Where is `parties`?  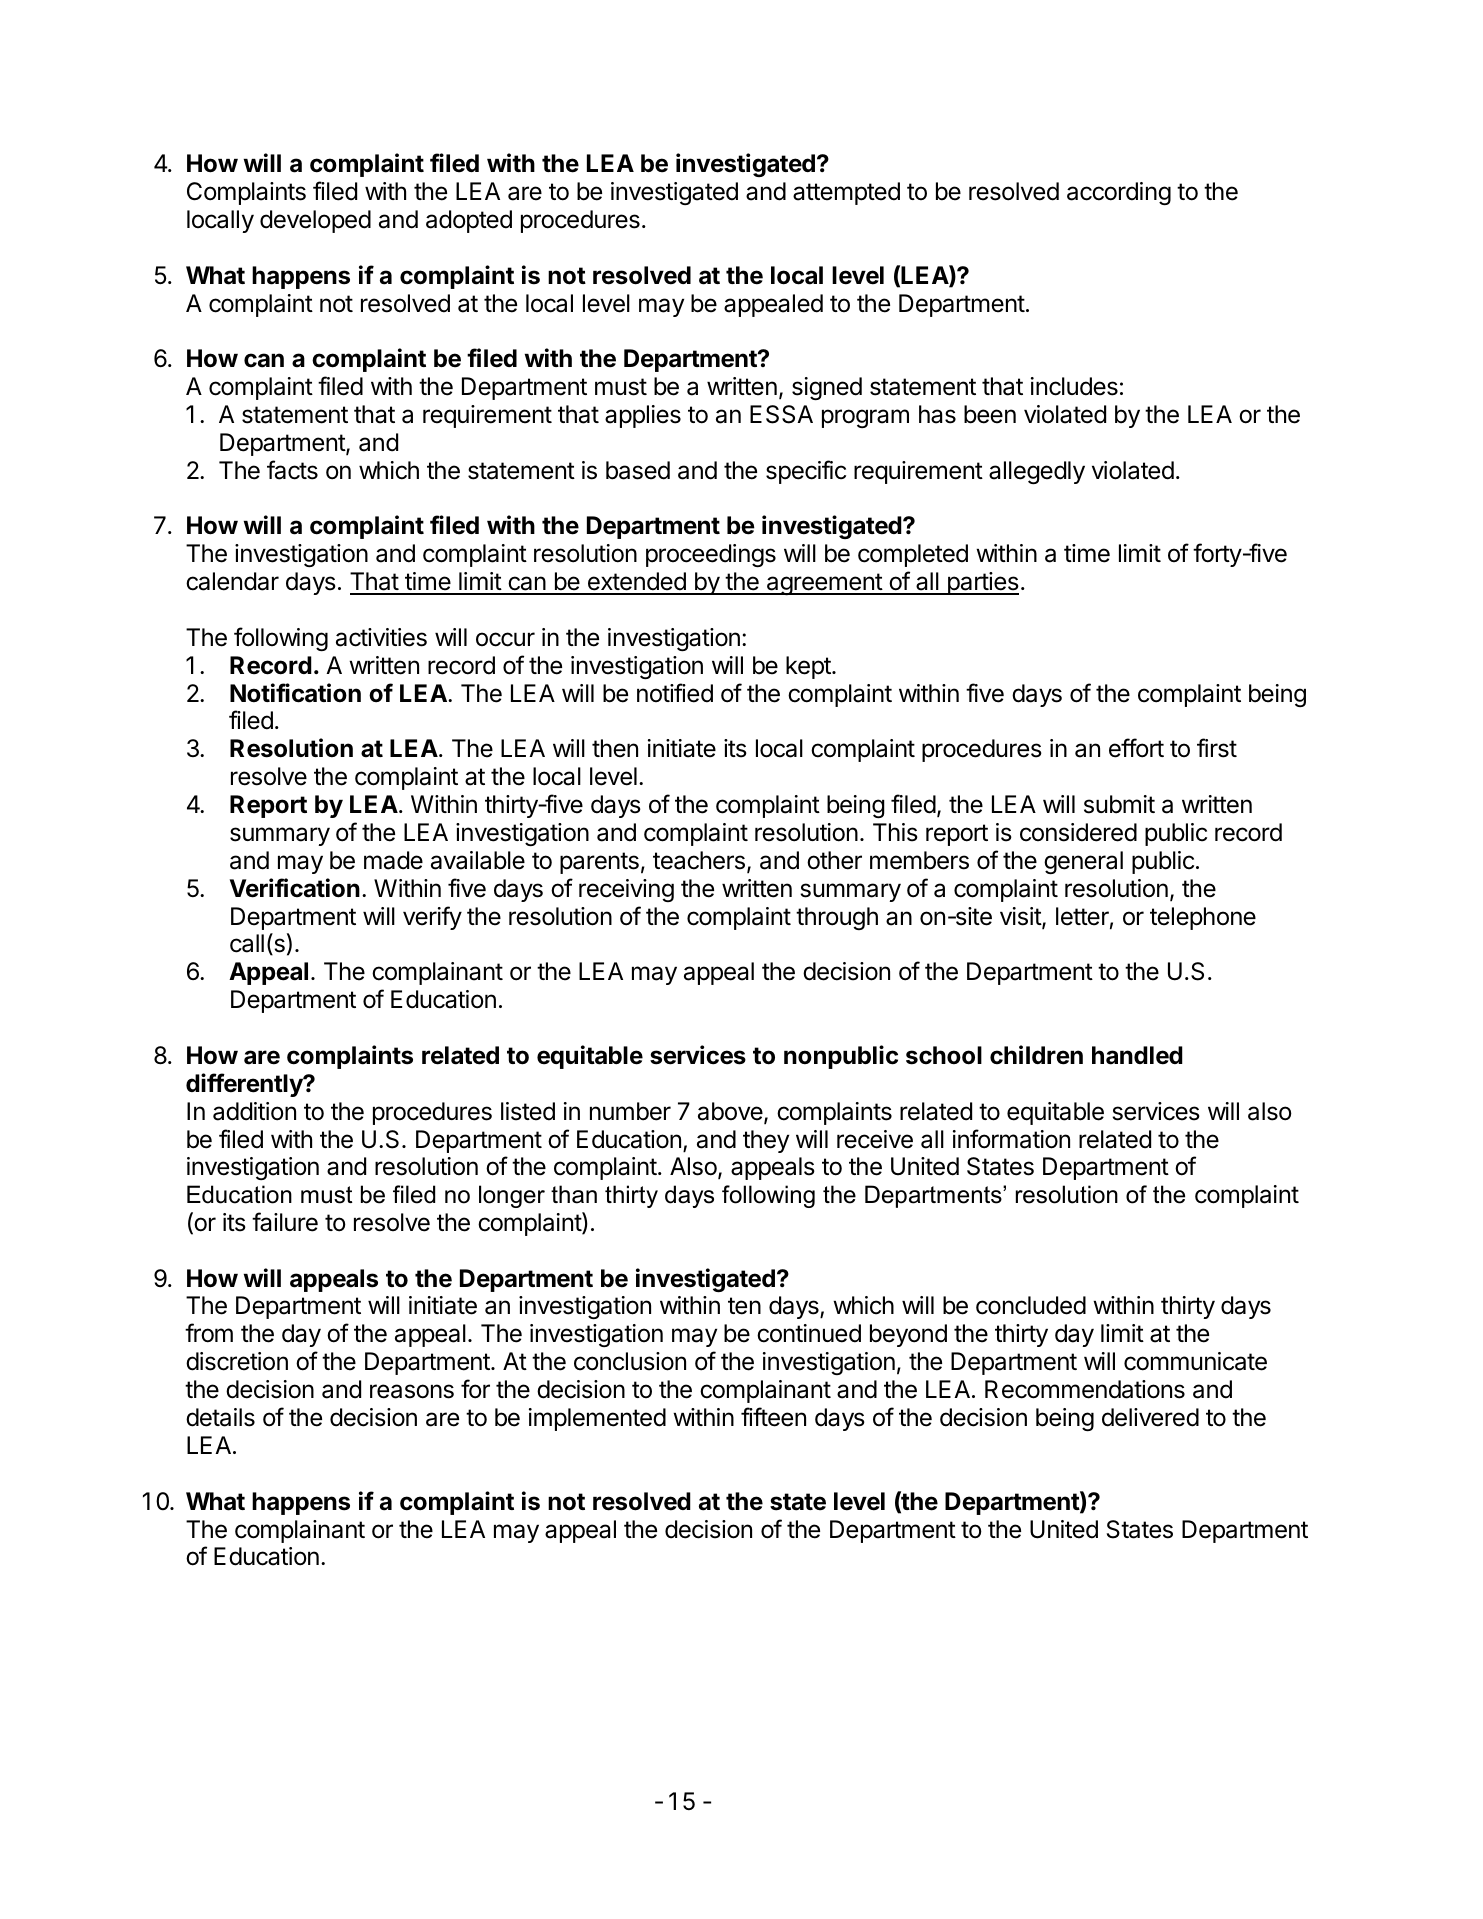 parties is located at coordinates (982, 583).
